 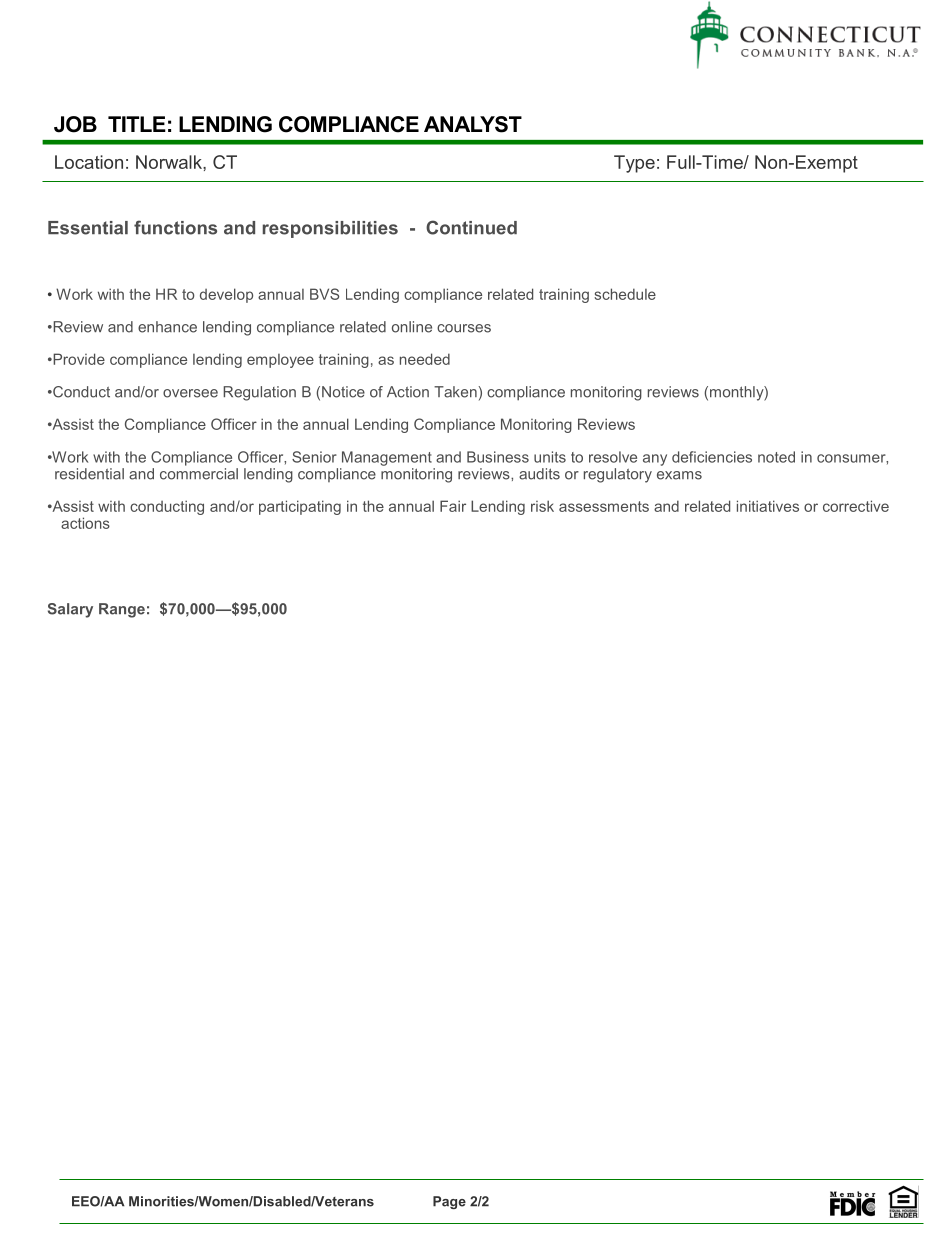 What do you see at coordinates (473, 124) in the page?
I see `ANALYST` at bounding box center [473, 124].
